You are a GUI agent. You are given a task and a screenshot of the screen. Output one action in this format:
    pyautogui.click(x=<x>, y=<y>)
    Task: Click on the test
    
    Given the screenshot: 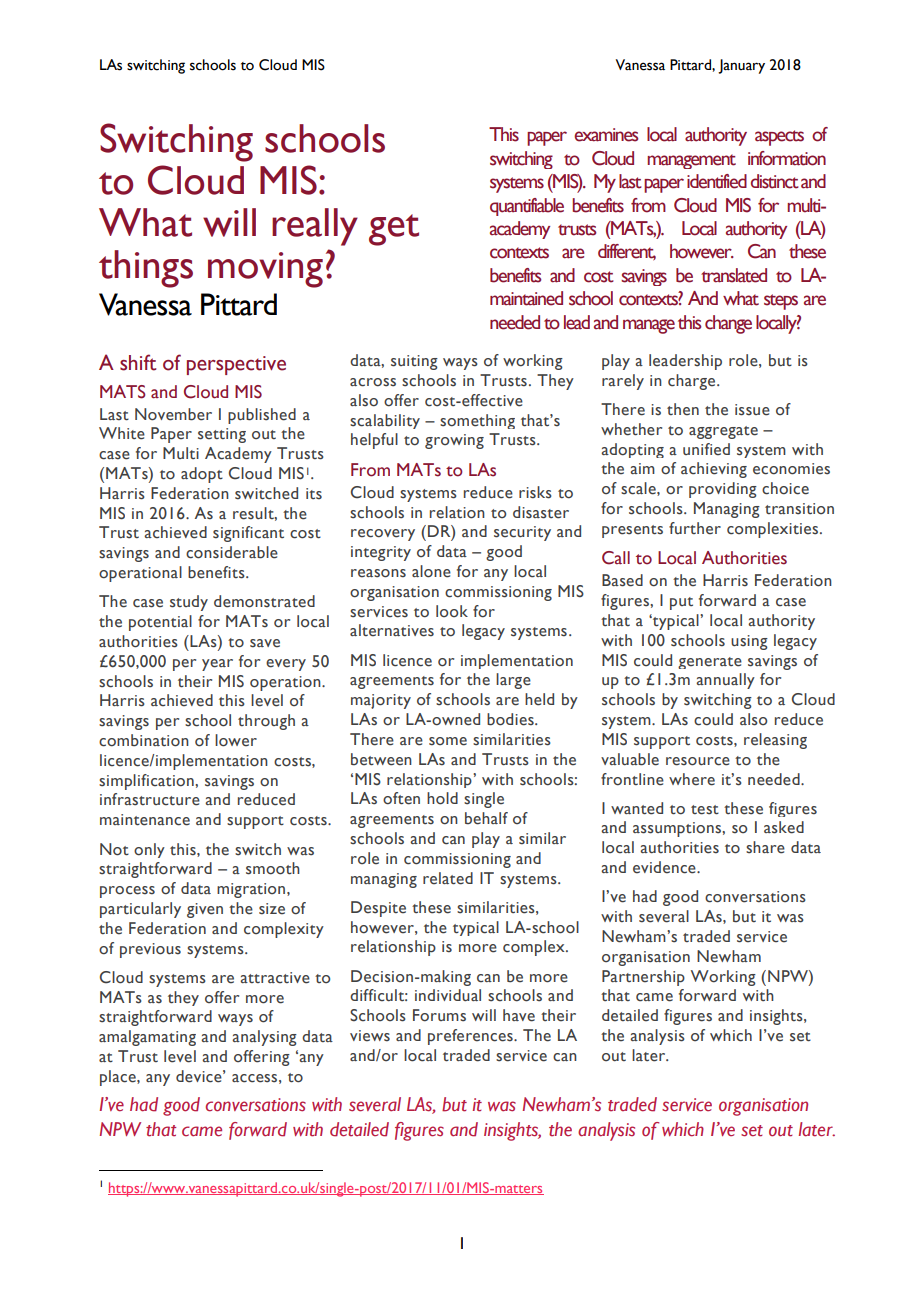 What is the action you would take?
    pyautogui.click(x=705, y=810)
